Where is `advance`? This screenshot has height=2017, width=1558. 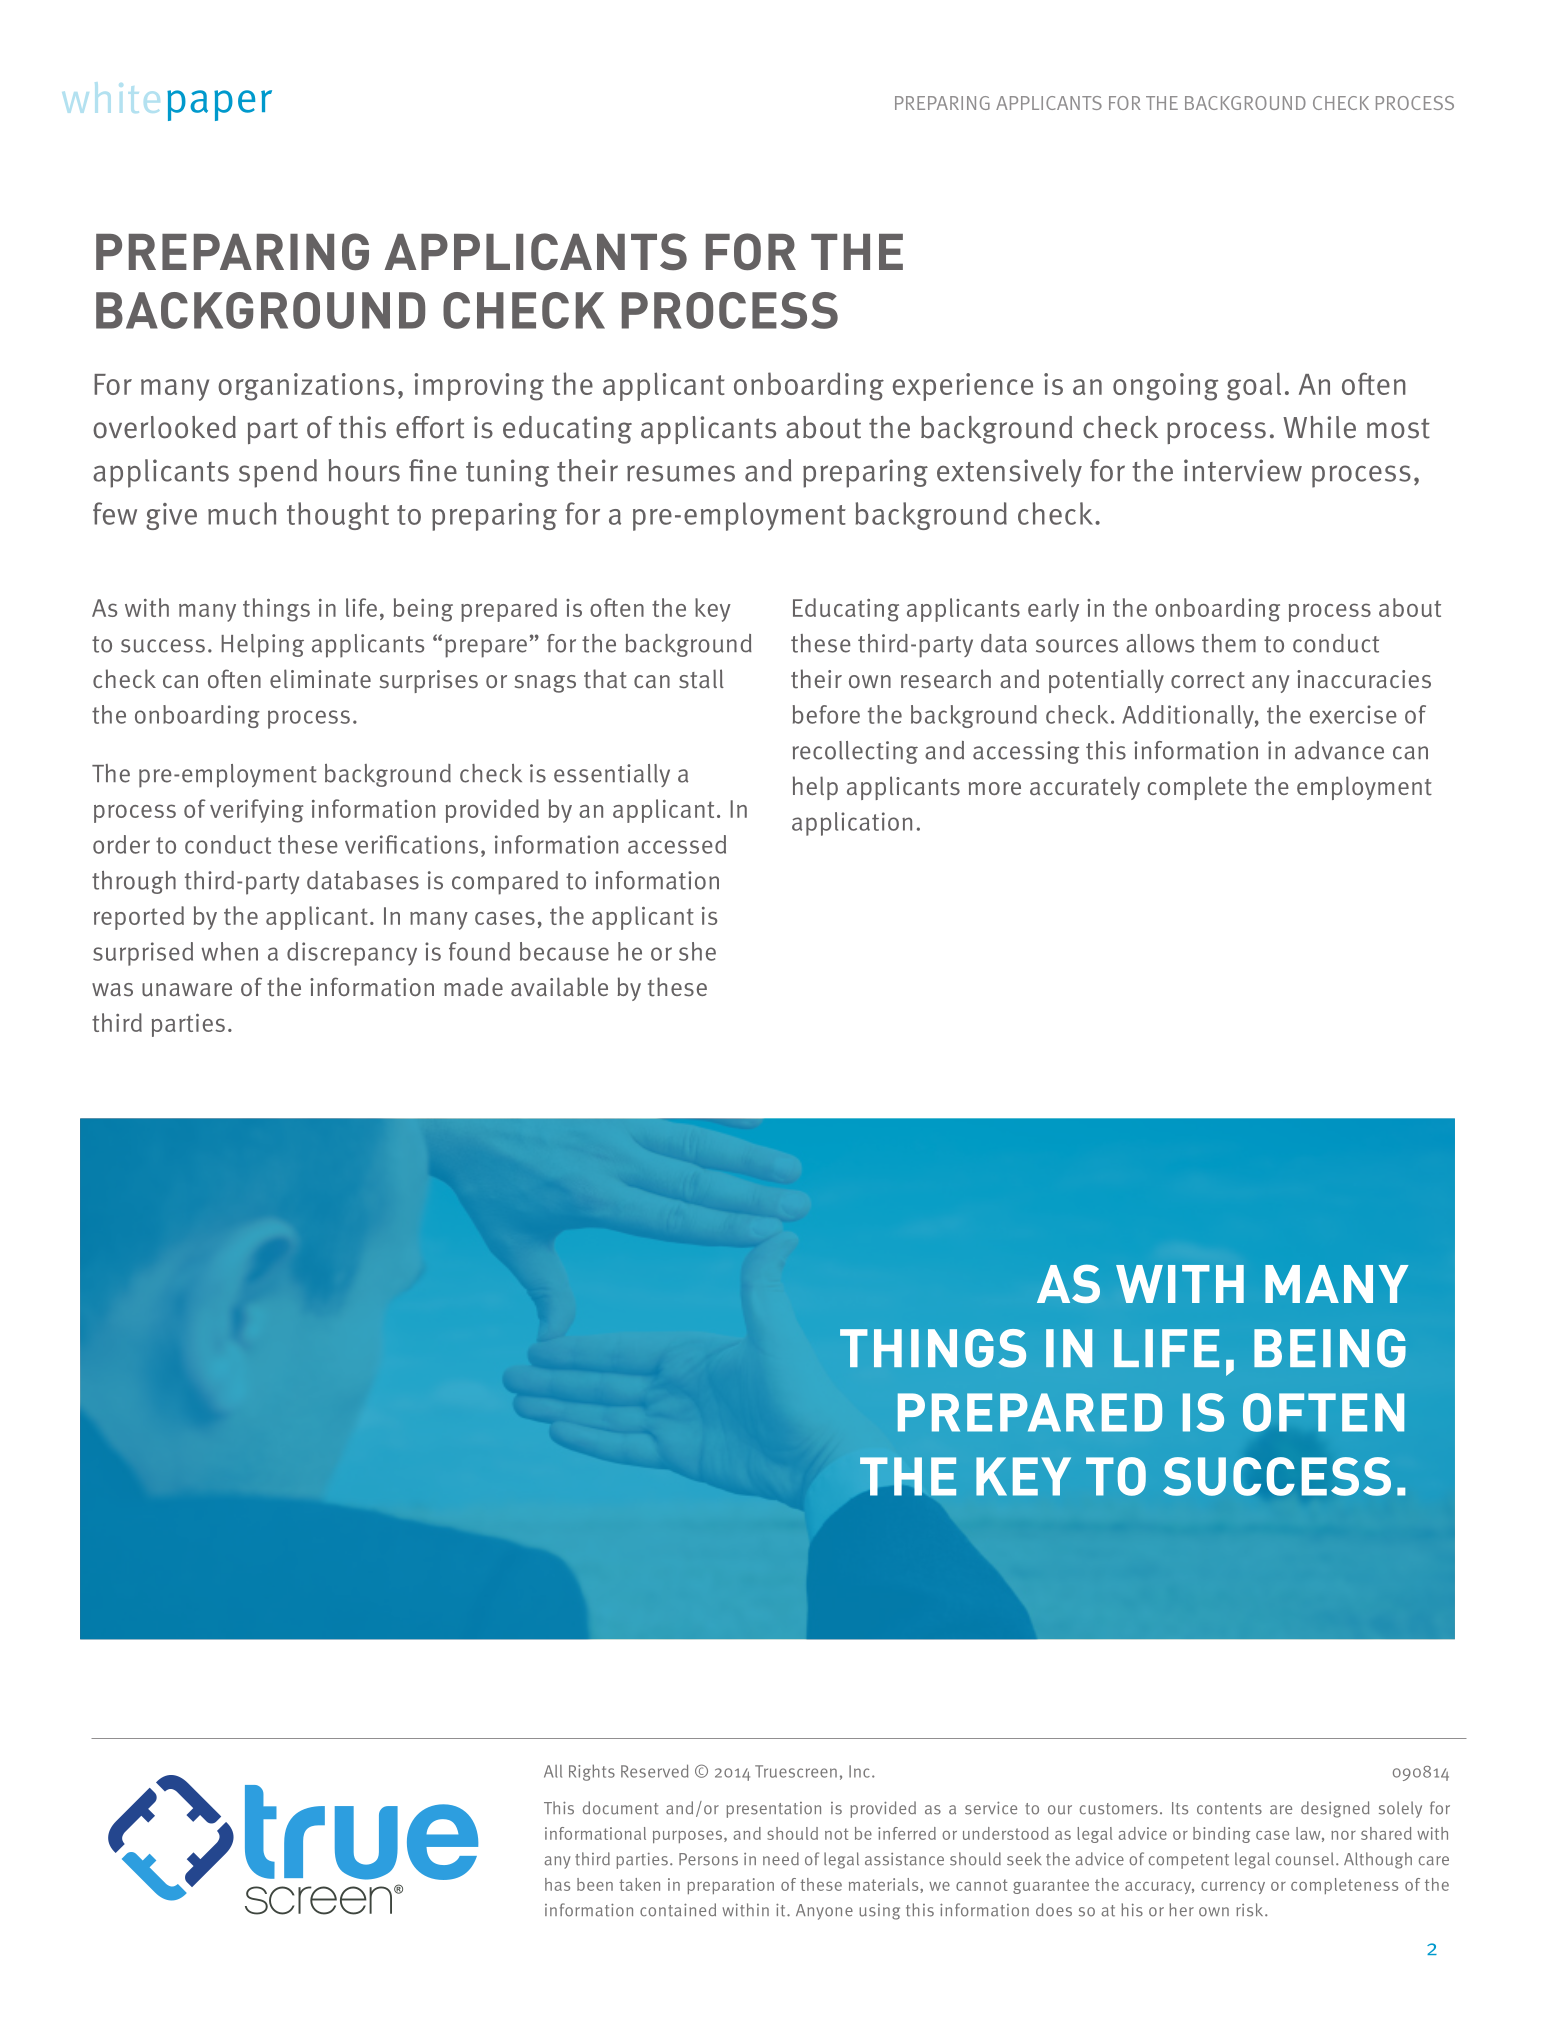 advance is located at coordinates (1339, 750).
